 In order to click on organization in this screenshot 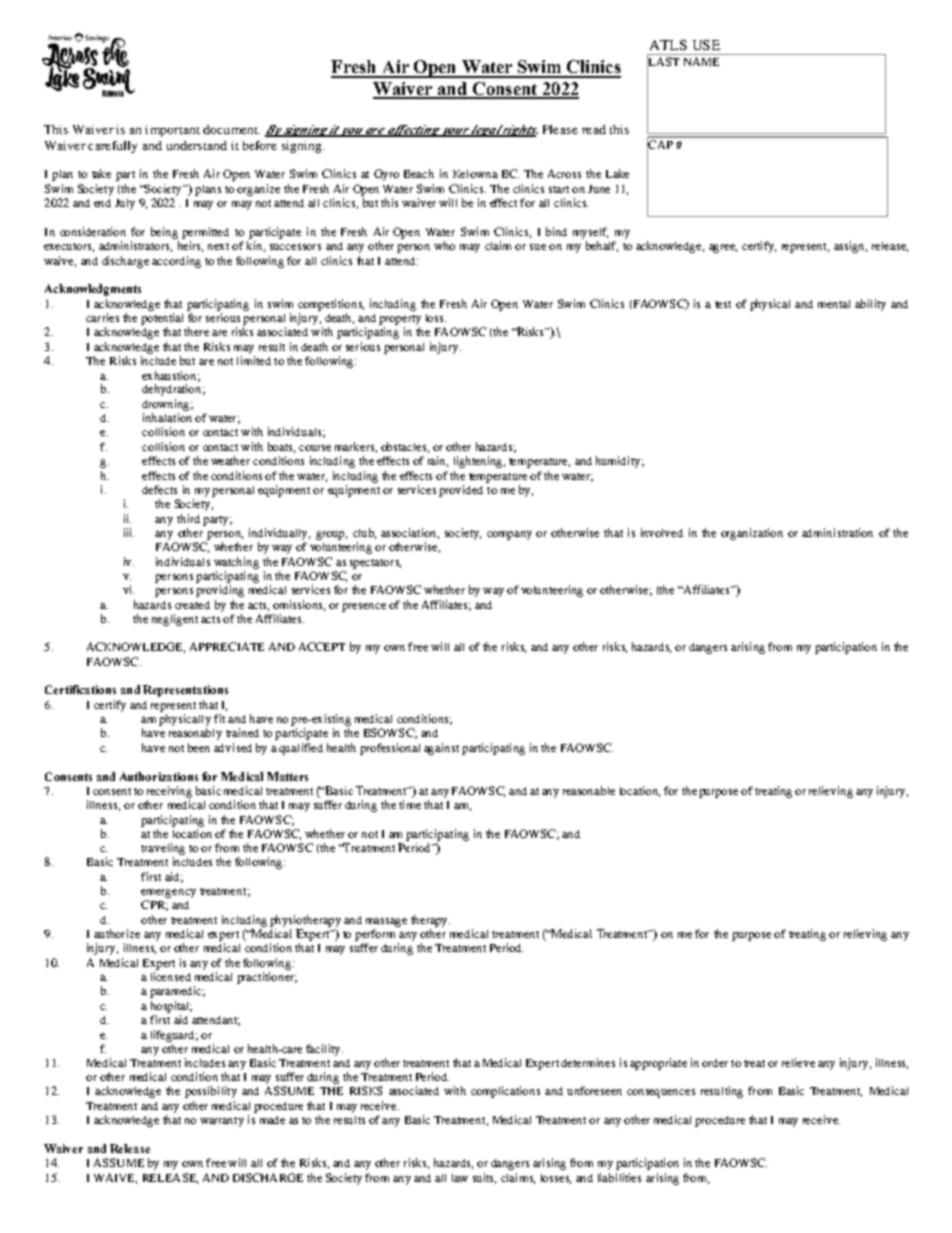, I will do `click(752, 534)`.
